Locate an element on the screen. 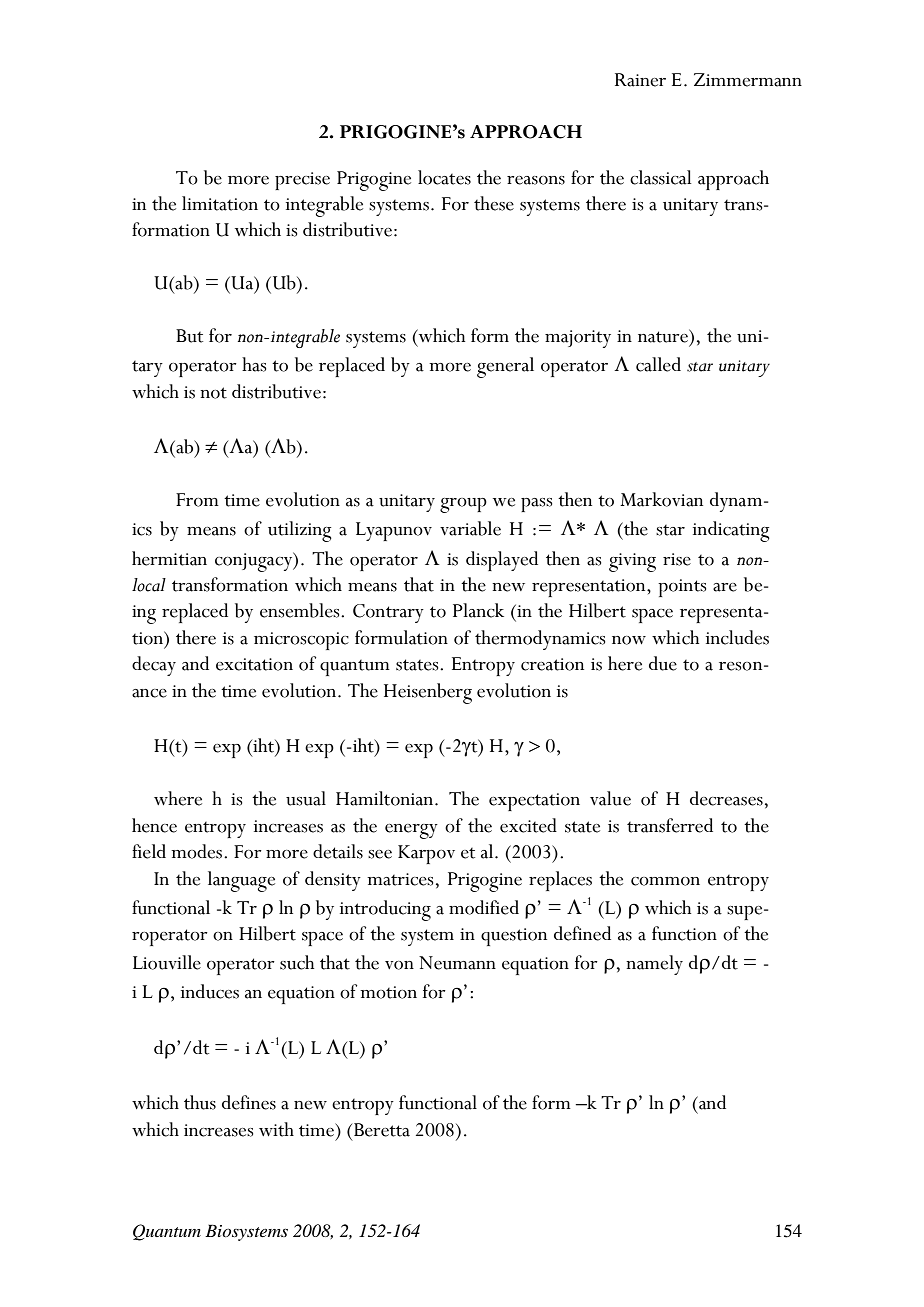 This screenshot has width=924, height=1307. Hamiltonian is located at coordinates (386, 798).
